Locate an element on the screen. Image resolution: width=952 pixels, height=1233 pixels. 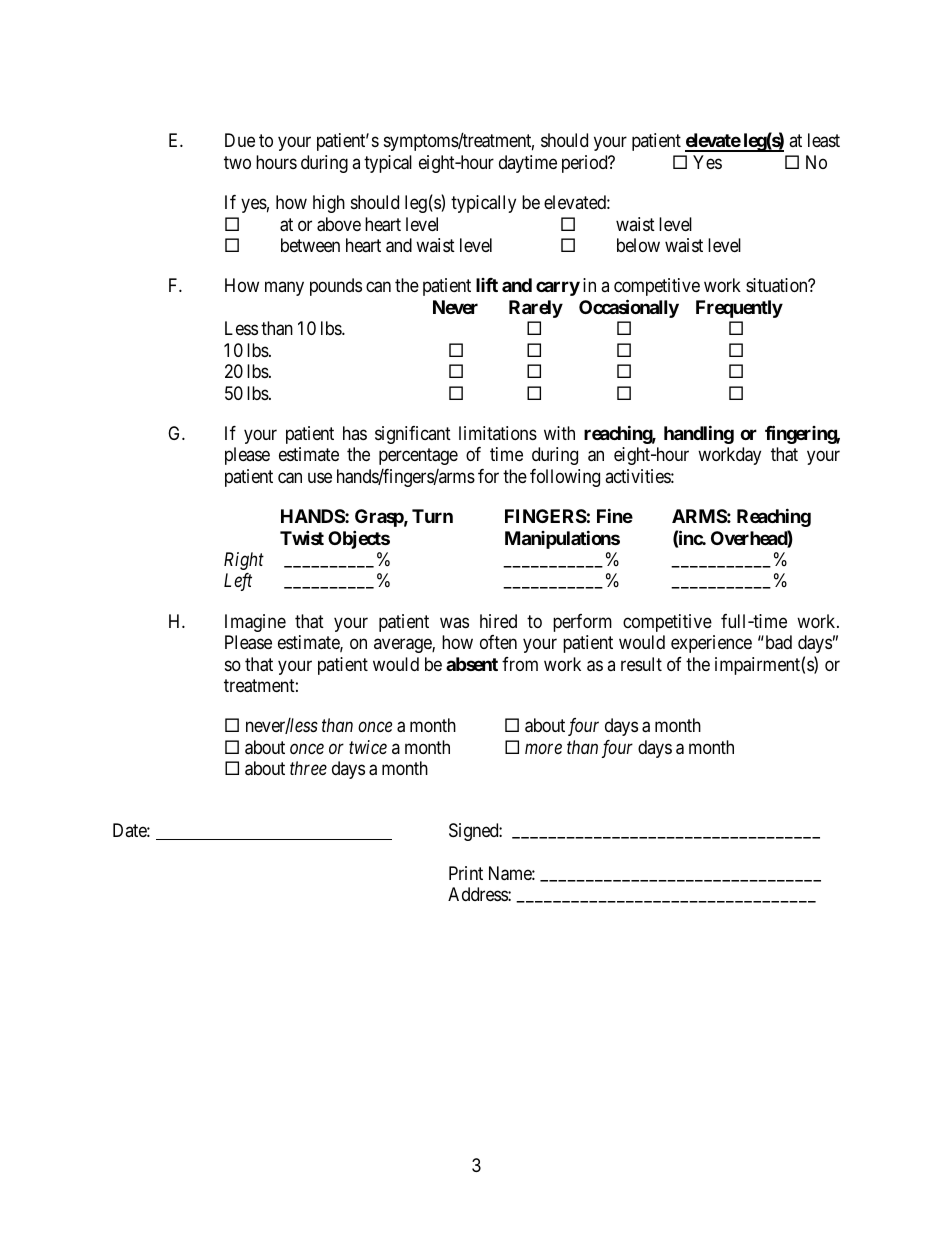
least is located at coordinates (824, 140).
